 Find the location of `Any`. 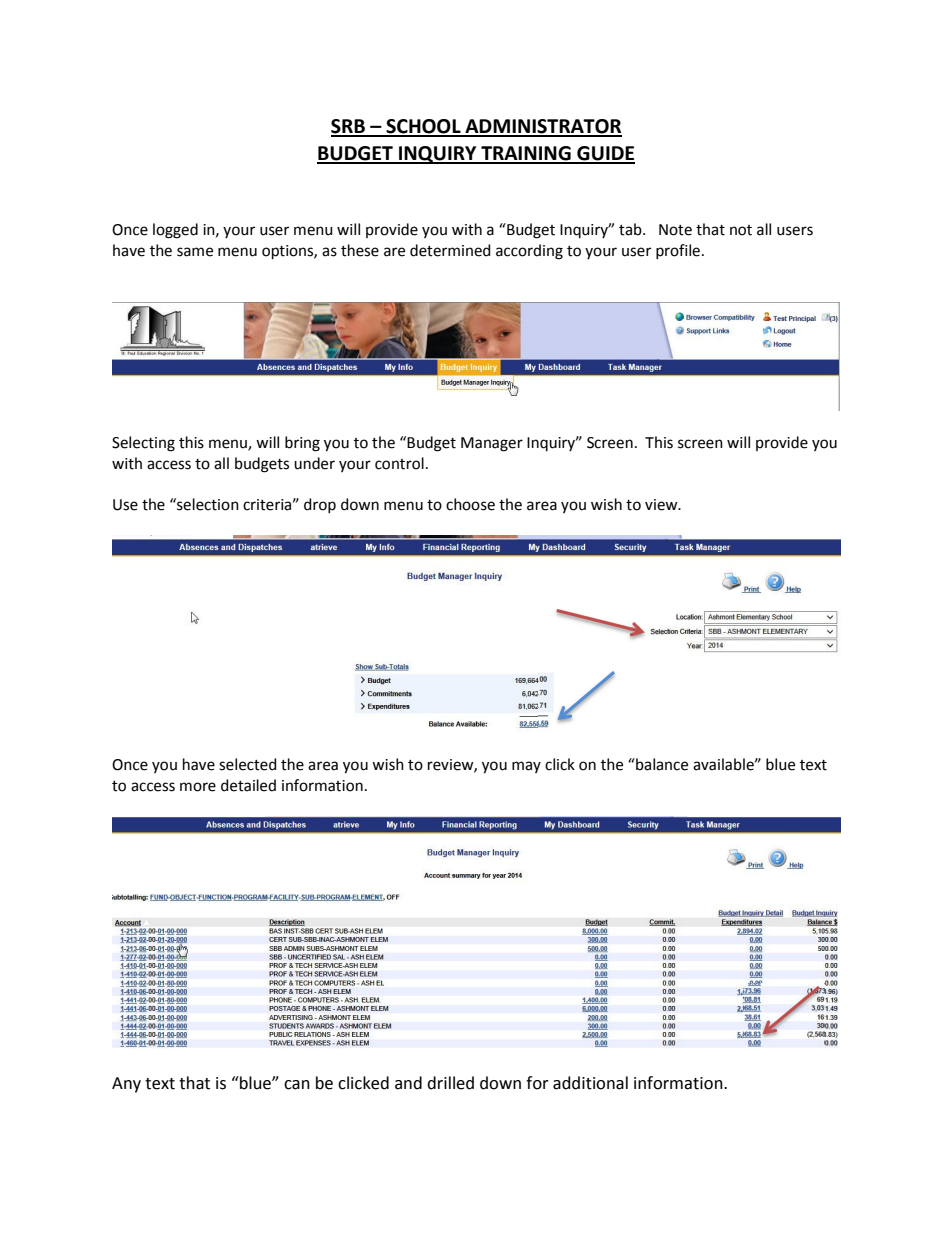

Any is located at coordinates (126, 1085).
